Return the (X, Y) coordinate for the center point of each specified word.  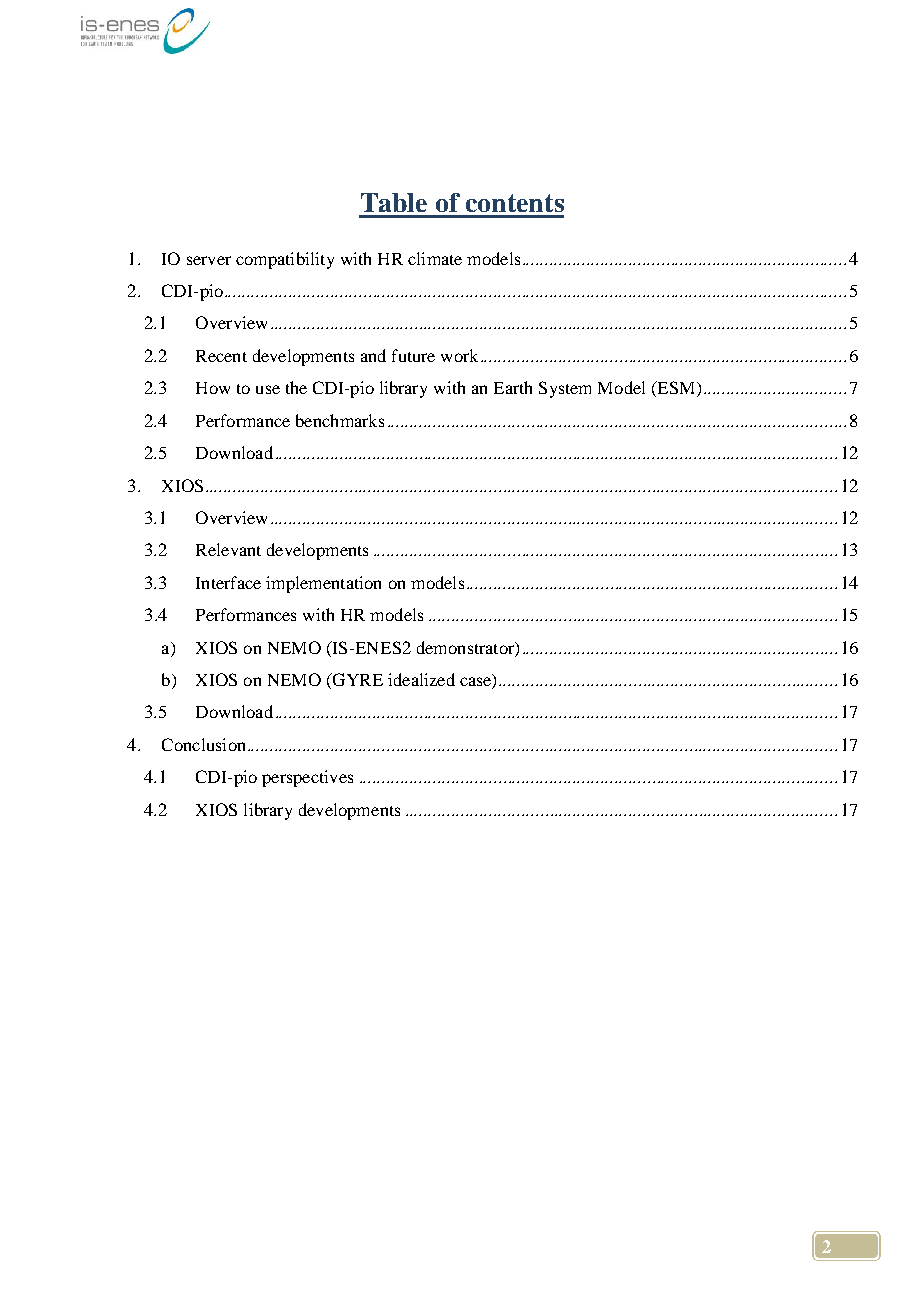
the (296, 387)
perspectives (307, 778)
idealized (421, 679)
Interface (228, 582)
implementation (323, 584)
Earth (513, 387)
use (268, 389)
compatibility (285, 260)
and (373, 355)
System (565, 389)
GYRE (356, 681)
